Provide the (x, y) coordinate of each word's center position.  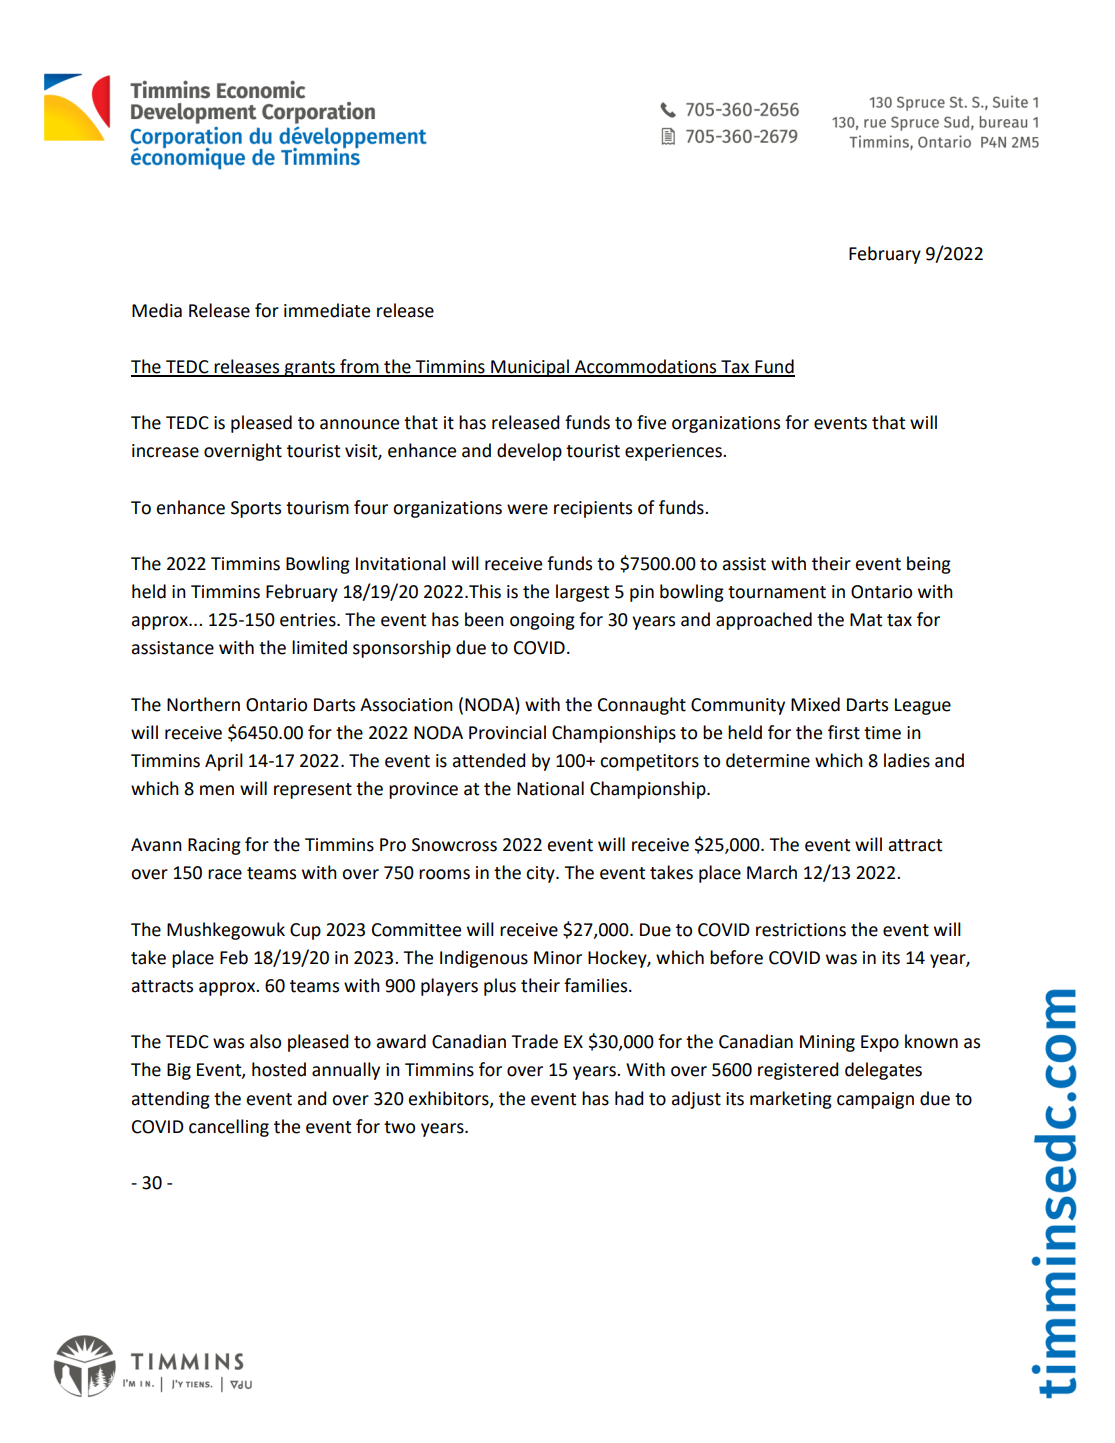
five (651, 422)
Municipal (530, 368)
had (629, 1098)
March (772, 872)
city (541, 874)
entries (309, 620)
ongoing (542, 621)
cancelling (229, 1128)
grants (310, 369)
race (225, 874)
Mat (866, 620)
